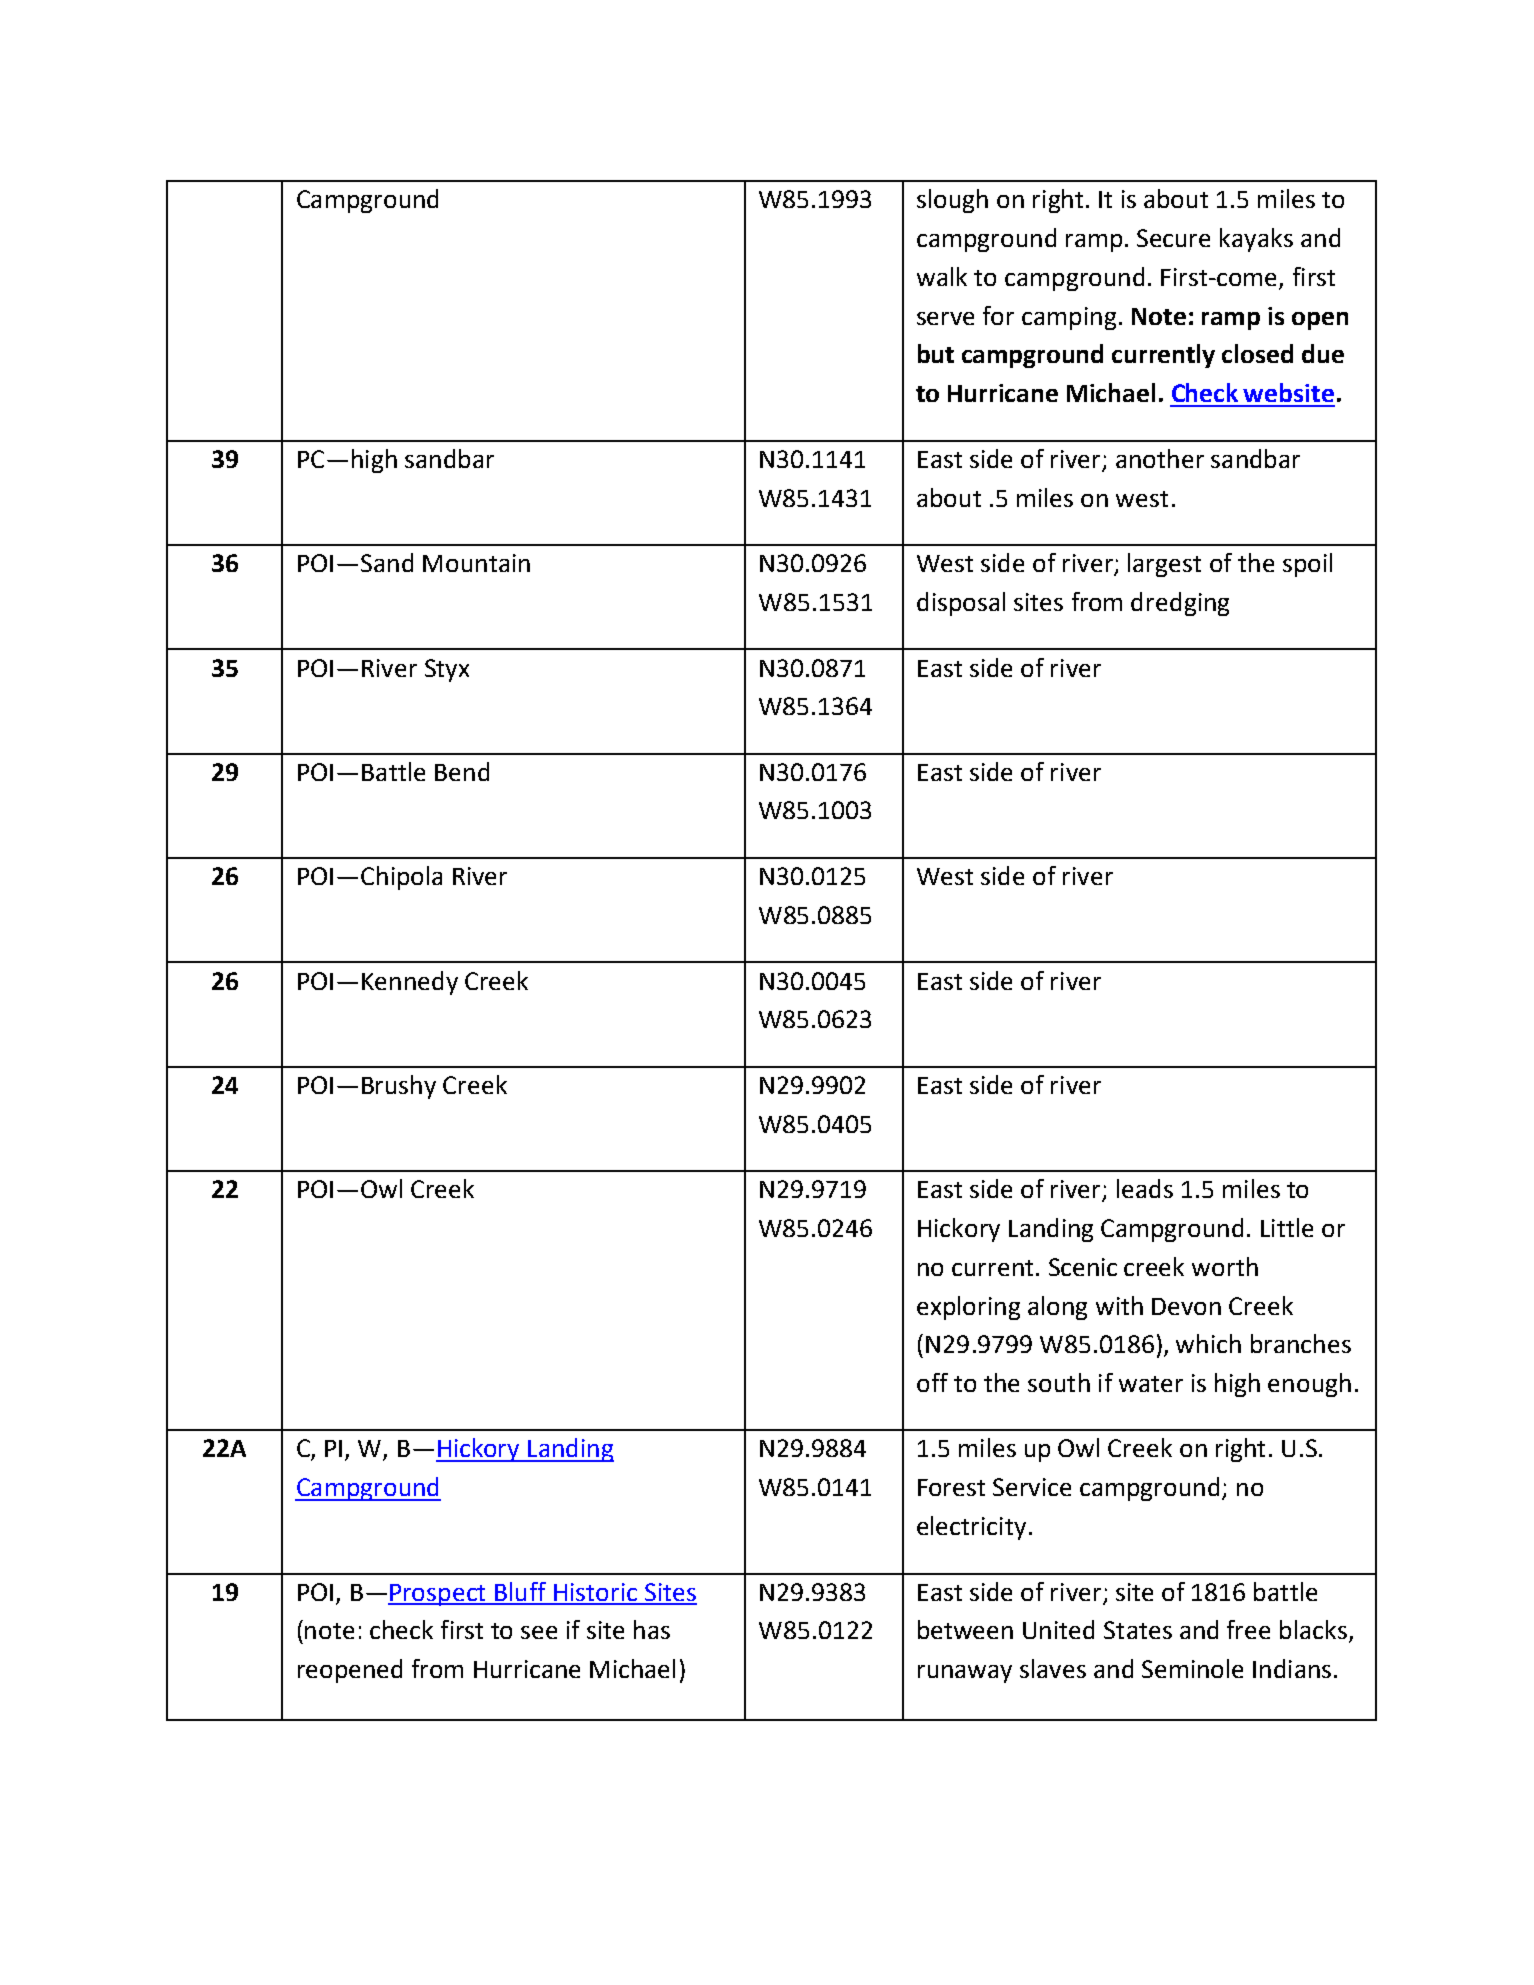 The image size is (1534, 1985). Describe the element at coordinates (942, 276) in the screenshot. I see `walk` at that location.
